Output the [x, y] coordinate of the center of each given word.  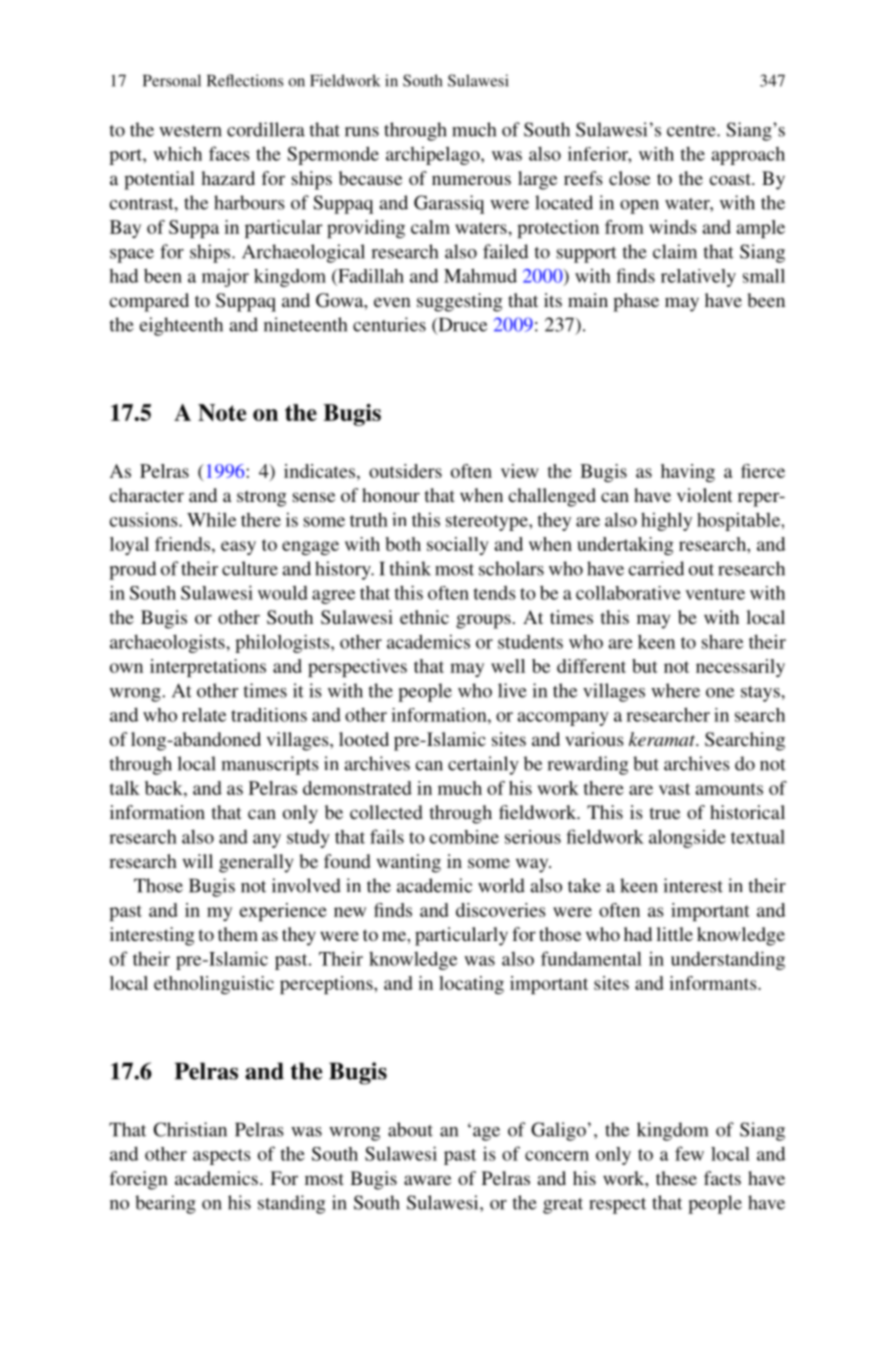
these [676, 1178]
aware [427, 1180]
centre [692, 131]
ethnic [424, 617]
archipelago [434, 155]
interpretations [208, 668]
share [722, 641]
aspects [222, 1157]
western [190, 131]
